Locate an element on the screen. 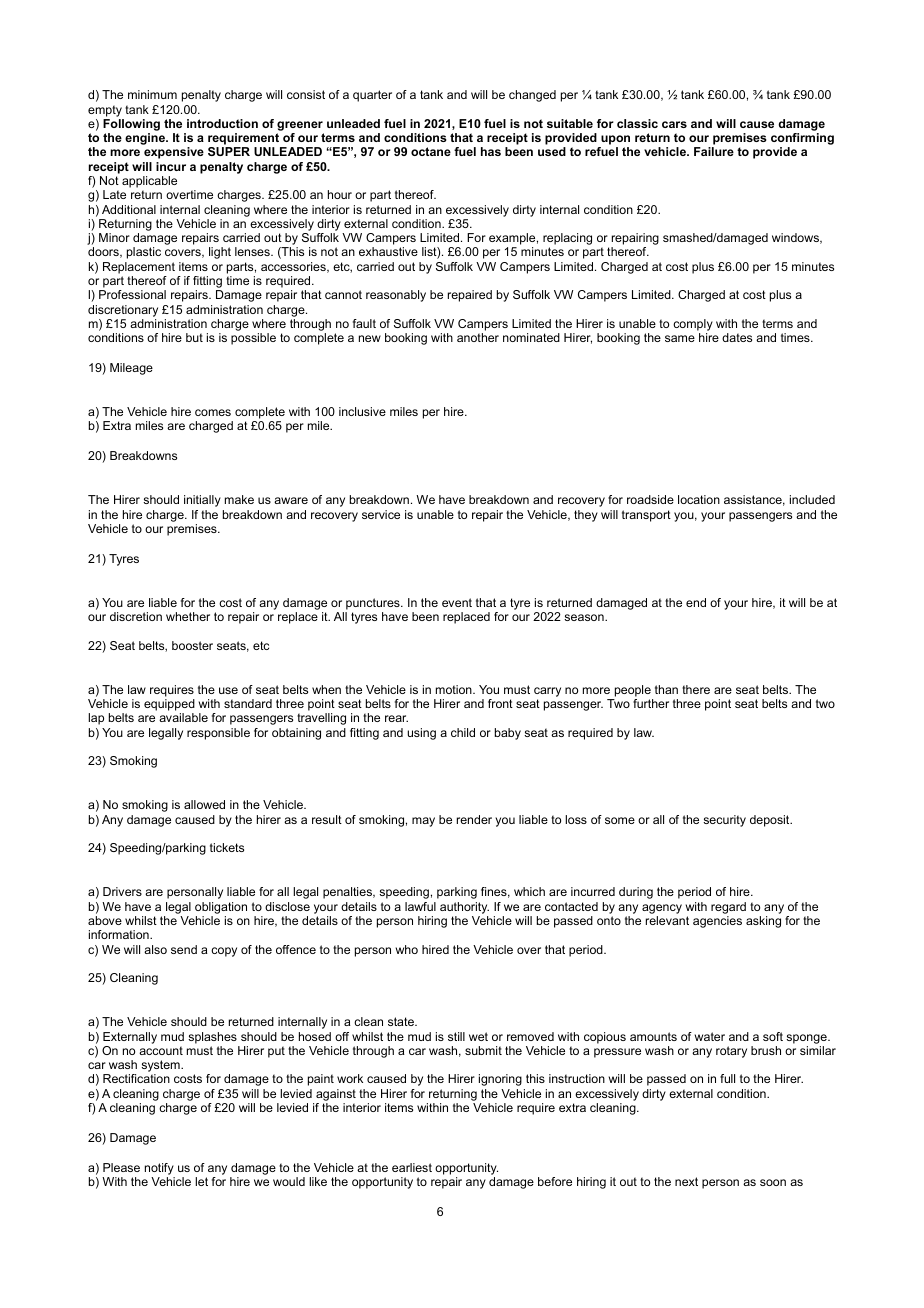  Failure is located at coordinates (714, 151).
